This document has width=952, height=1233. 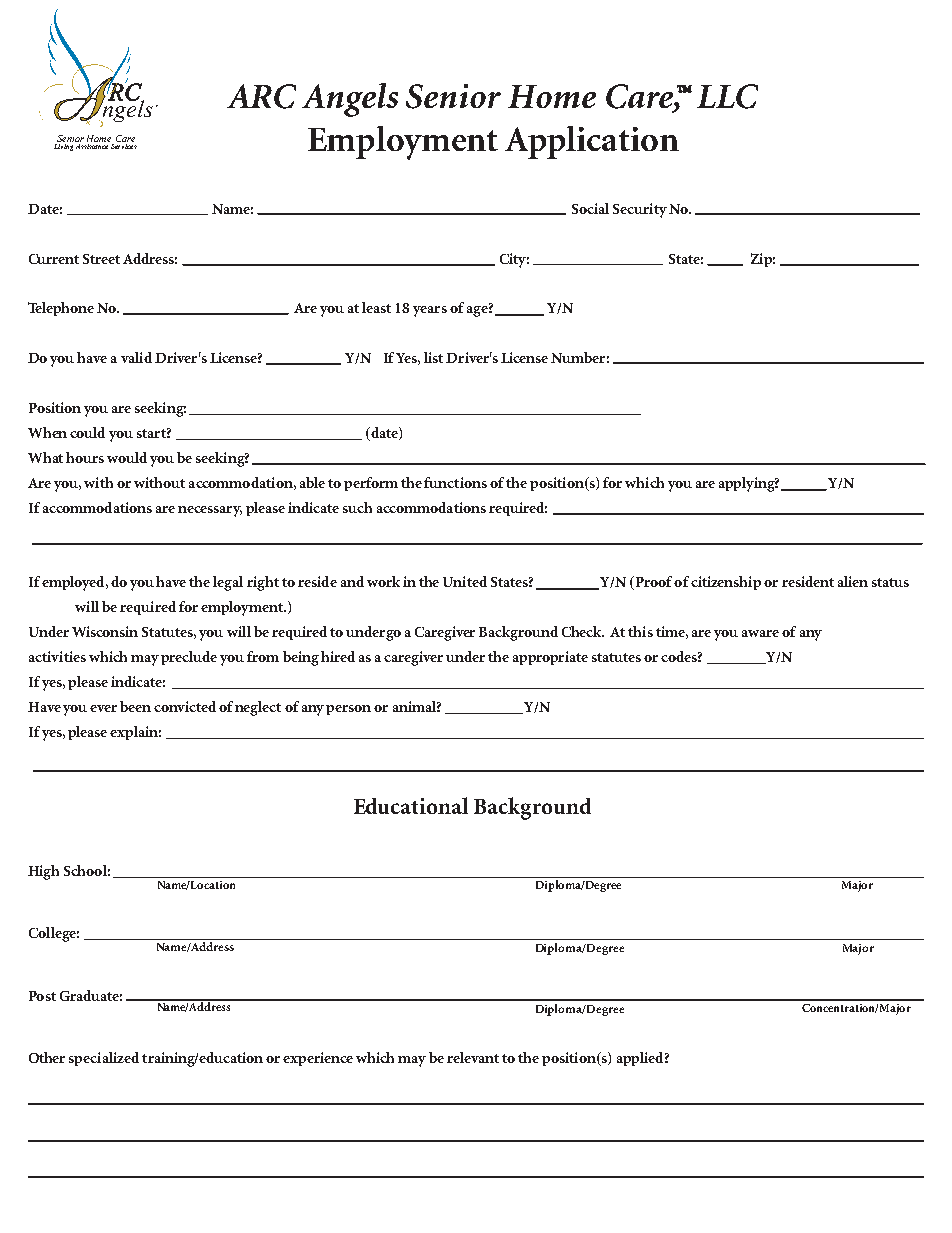 What do you see at coordinates (727, 96) in the document?
I see `LLC` at bounding box center [727, 96].
